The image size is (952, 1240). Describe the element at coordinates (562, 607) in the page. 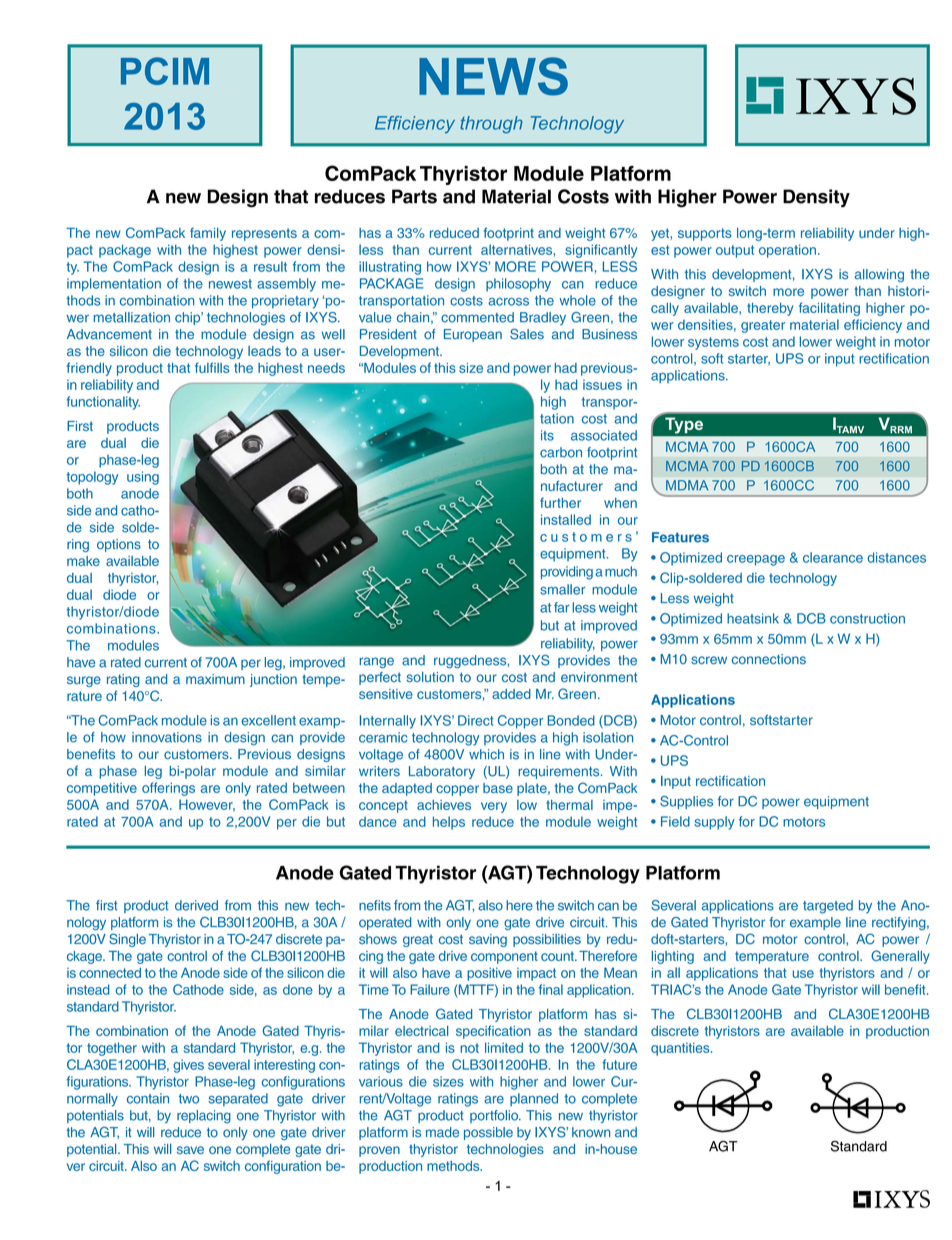

I see `far` at that location.
